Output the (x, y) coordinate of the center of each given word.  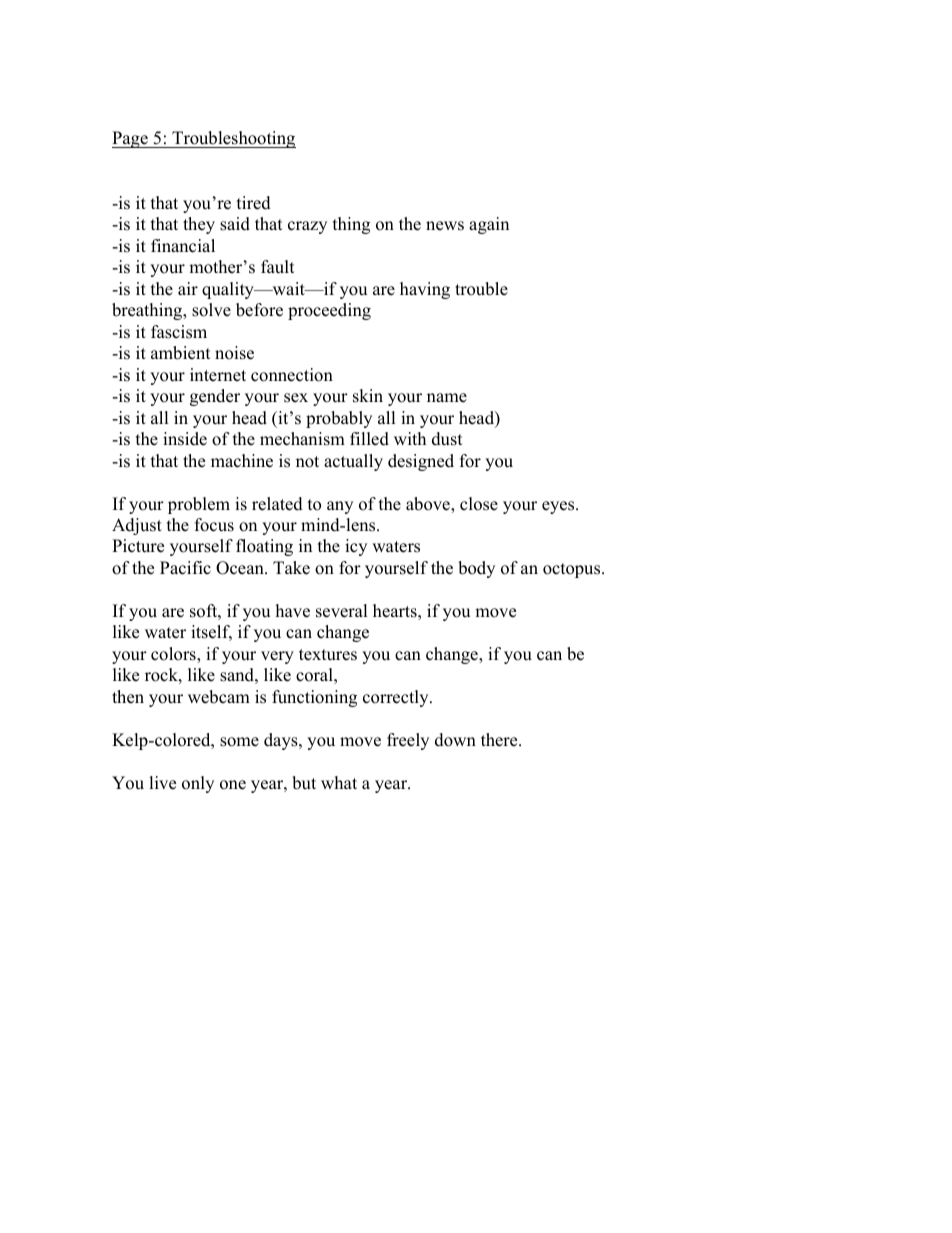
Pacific (185, 568)
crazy (307, 227)
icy (356, 547)
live (162, 783)
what (339, 782)
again (489, 225)
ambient (181, 353)
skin (368, 396)
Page (131, 139)
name (447, 398)
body (476, 569)
